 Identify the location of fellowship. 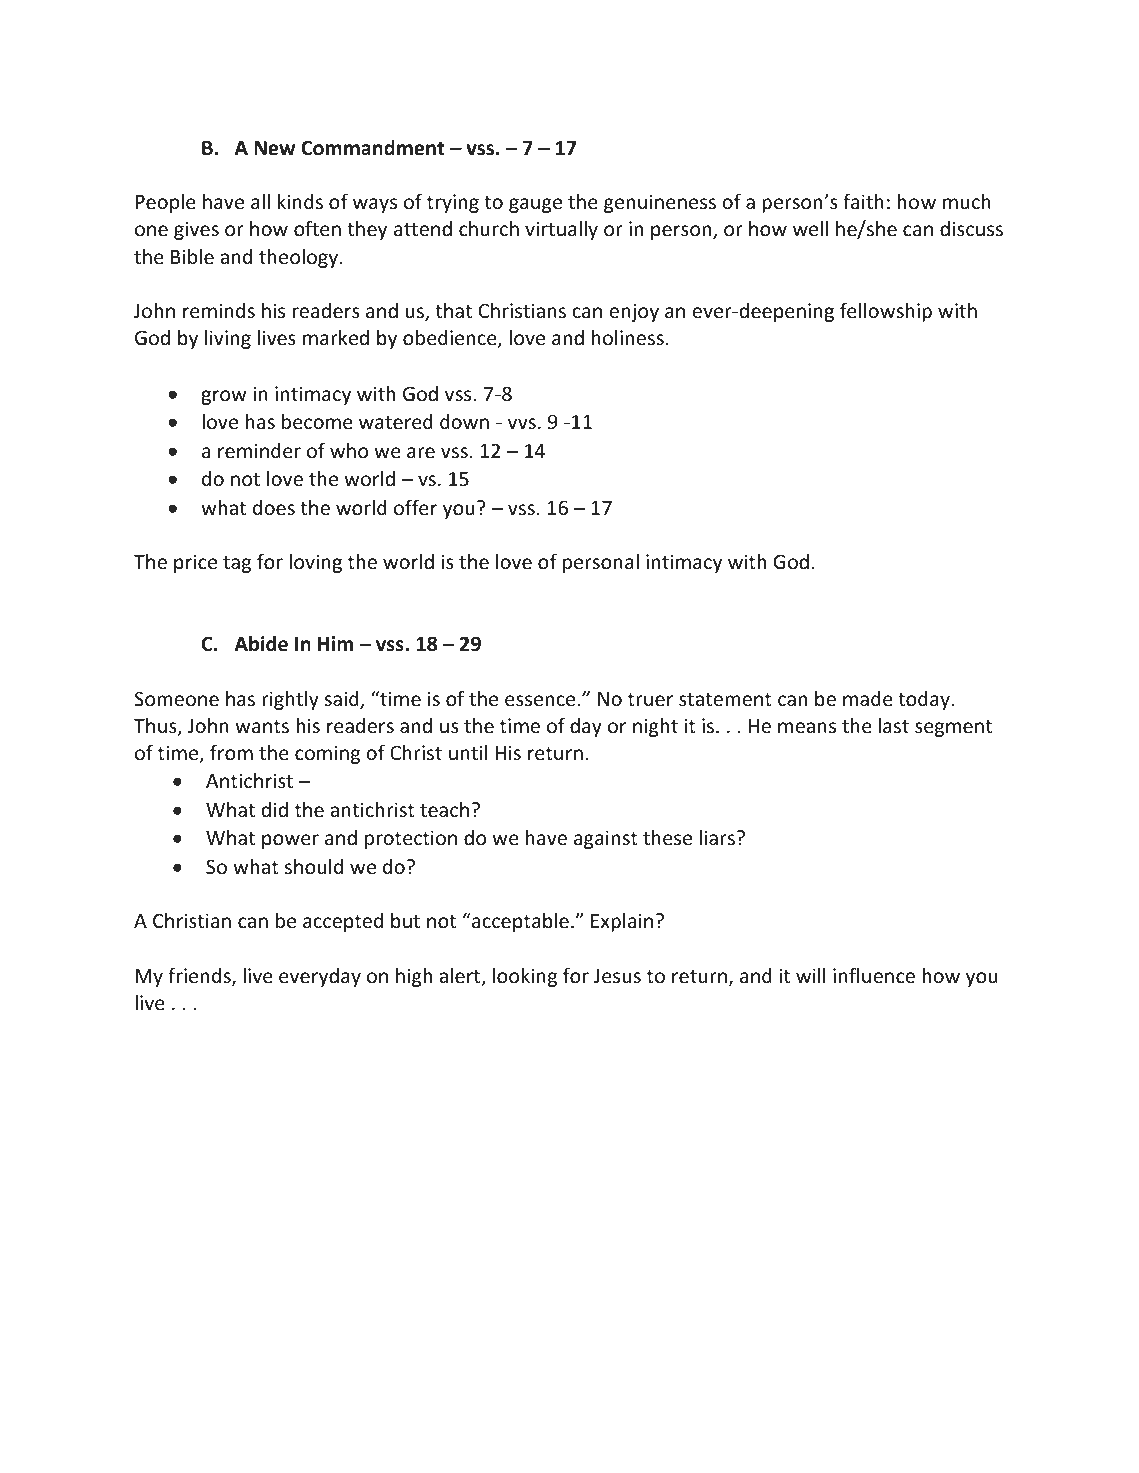
(886, 312).
